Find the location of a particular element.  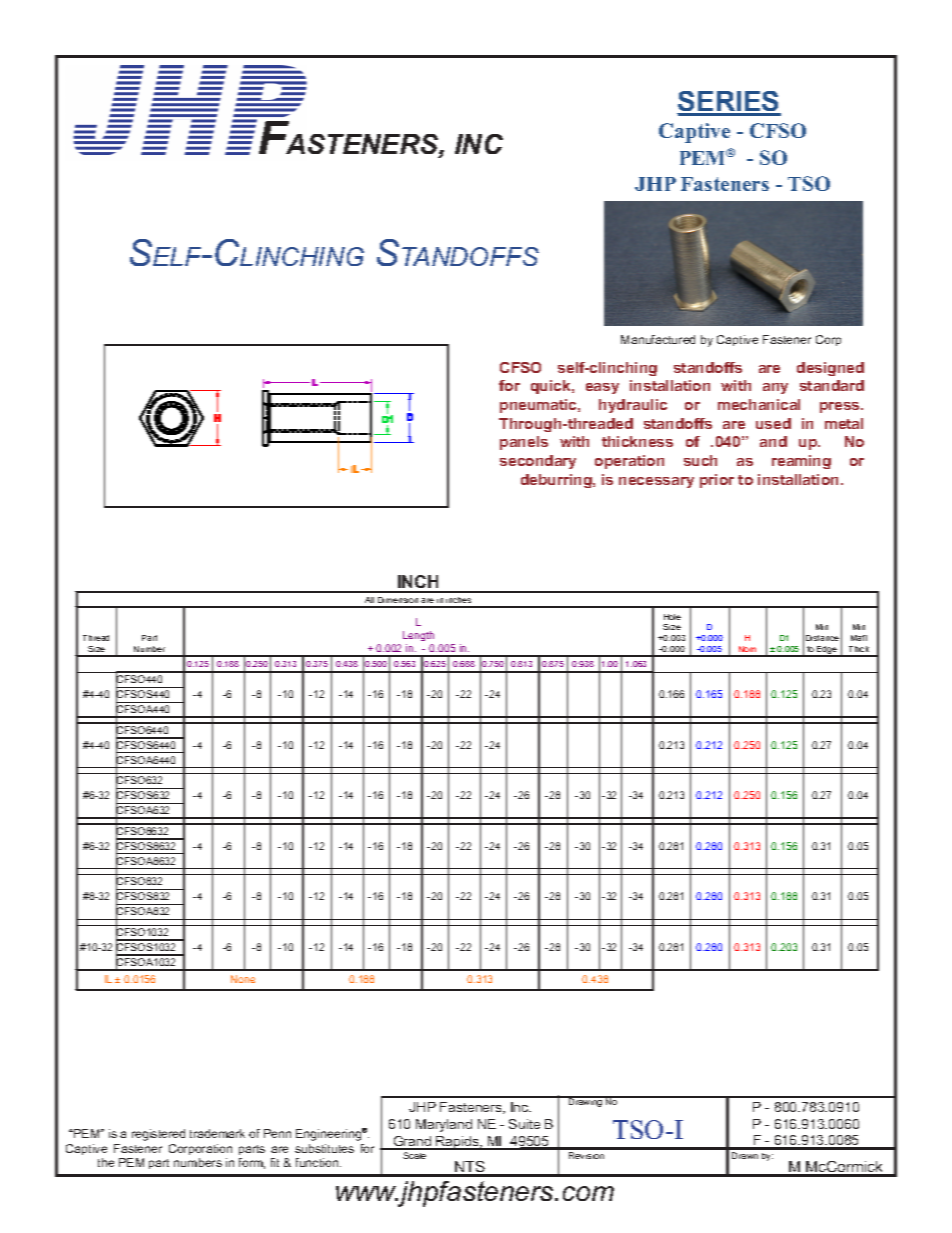

Maryland is located at coordinates (444, 1125).
